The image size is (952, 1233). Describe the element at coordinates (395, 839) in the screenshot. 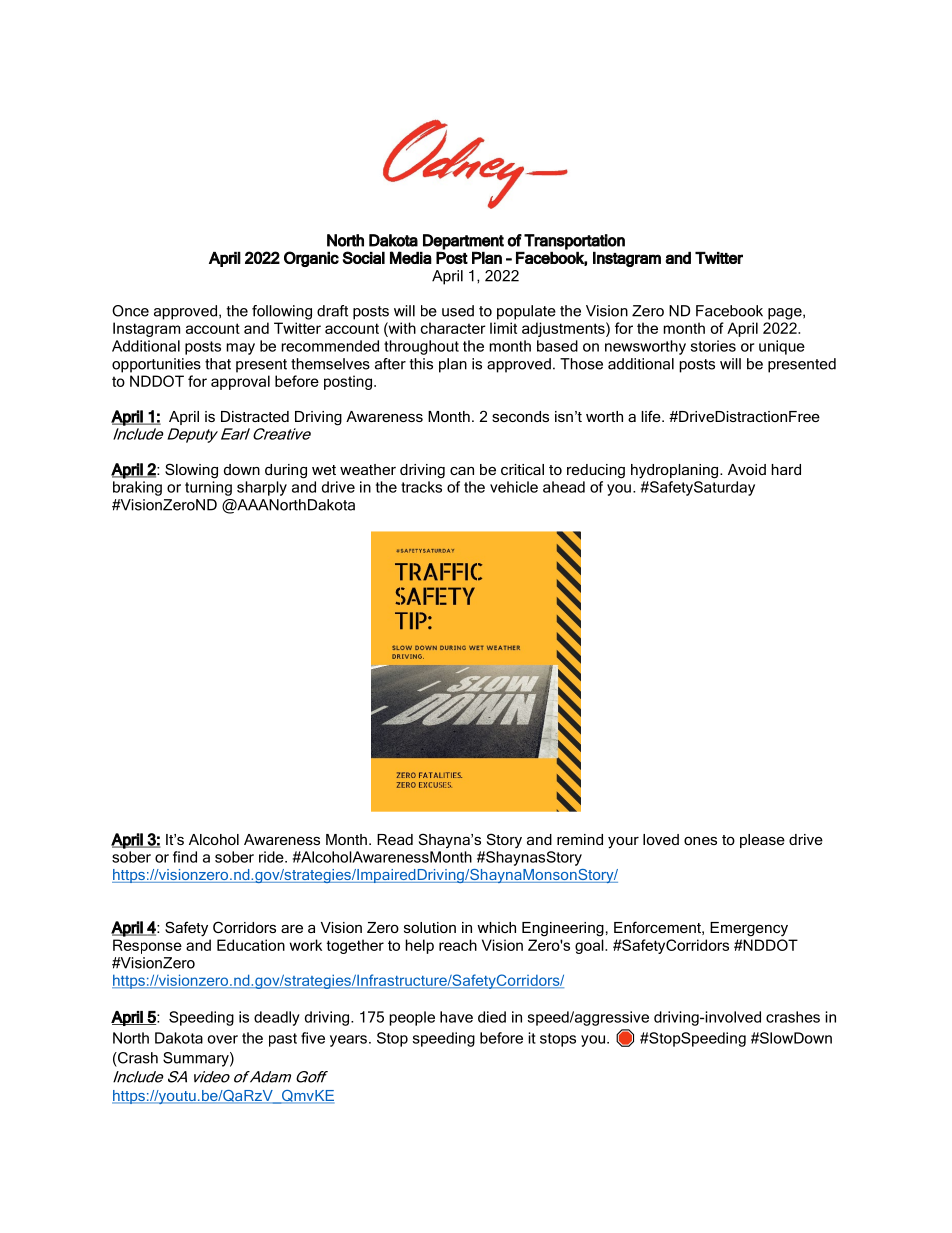

I see `Read` at that location.
